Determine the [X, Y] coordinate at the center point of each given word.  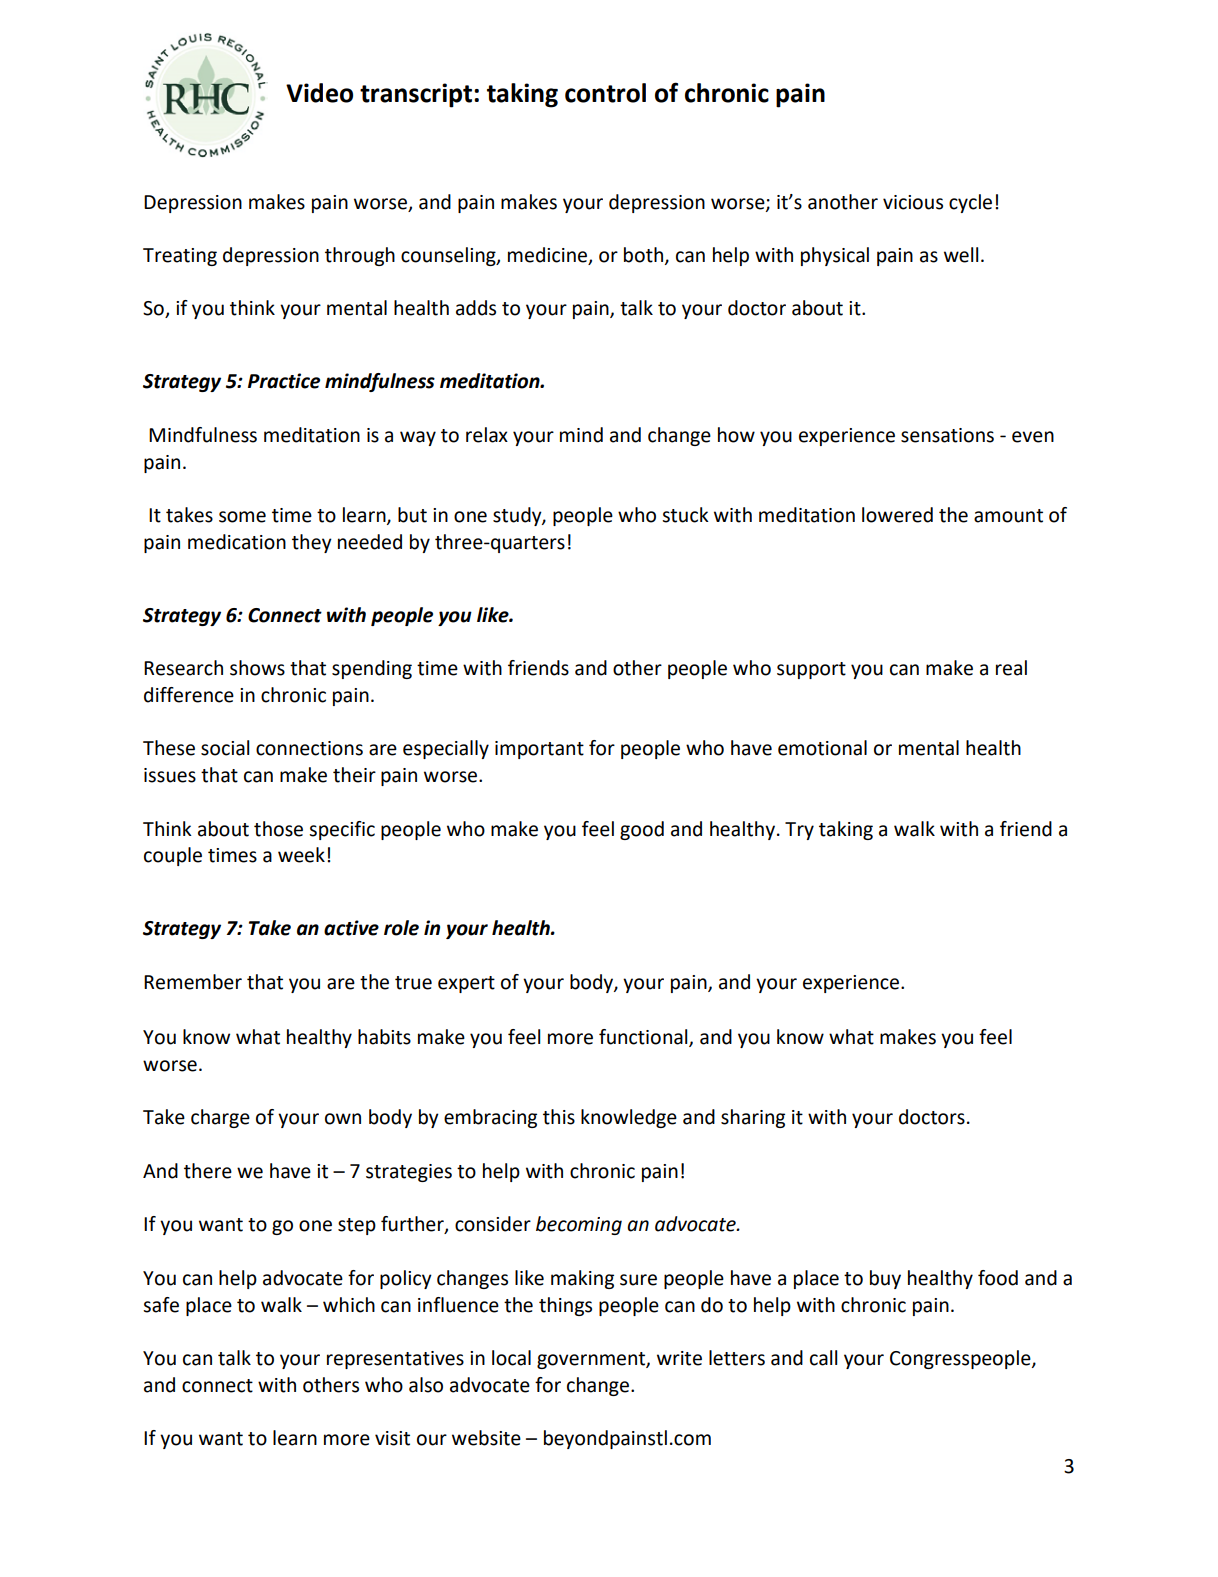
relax [487, 435]
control [605, 93]
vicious [913, 202]
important [539, 750]
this [559, 1117]
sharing [753, 1118]
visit [392, 1438]
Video [319, 93]
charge [220, 1118]
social [225, 748]
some [242, 517]
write [679, 1358]
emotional [822, 748]
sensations [947, 435]
